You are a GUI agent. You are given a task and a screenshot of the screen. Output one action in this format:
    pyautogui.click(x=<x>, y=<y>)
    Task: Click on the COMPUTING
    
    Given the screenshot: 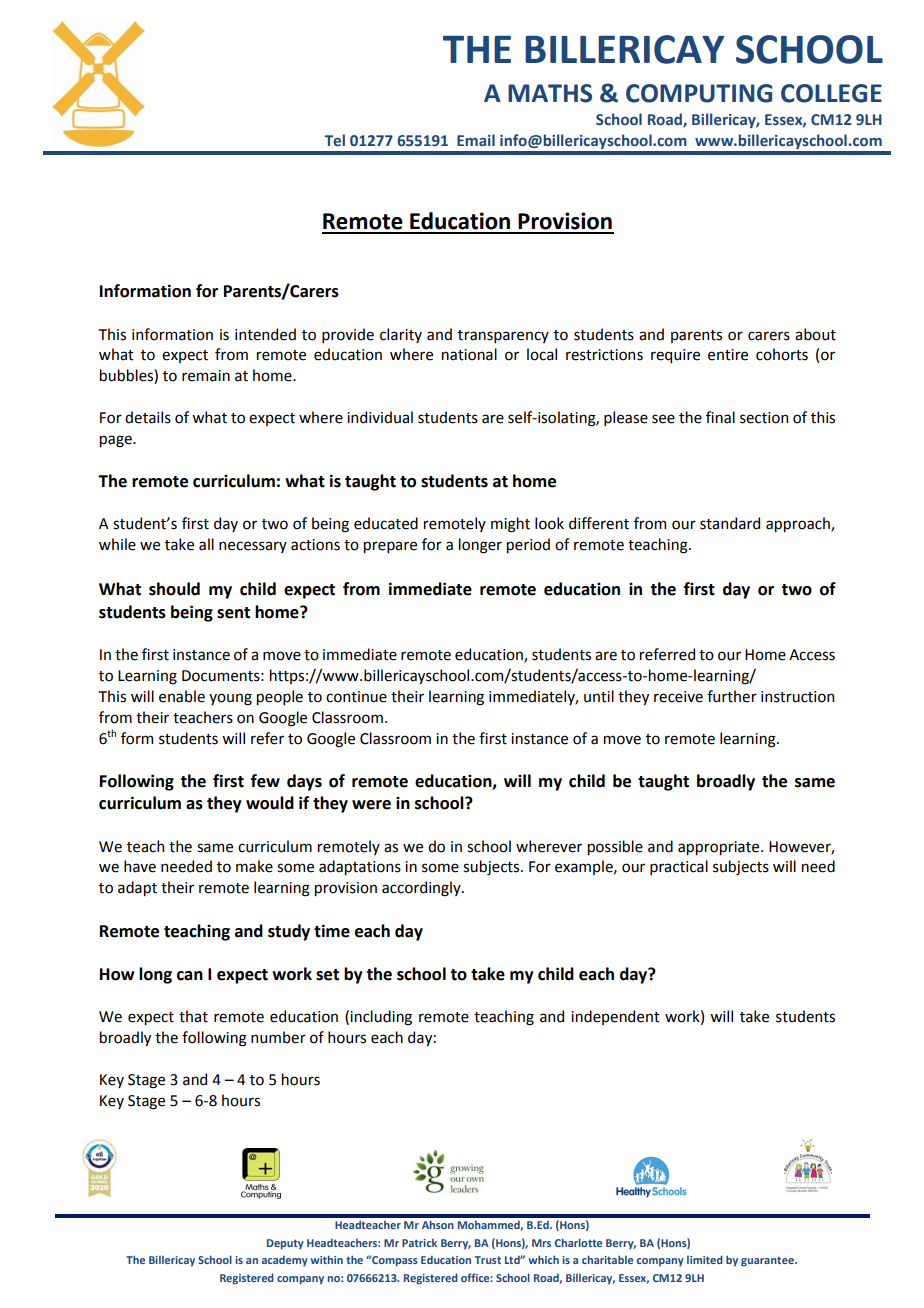 What is the action you would take?
    pyautogui.click(x=699, y=93)
